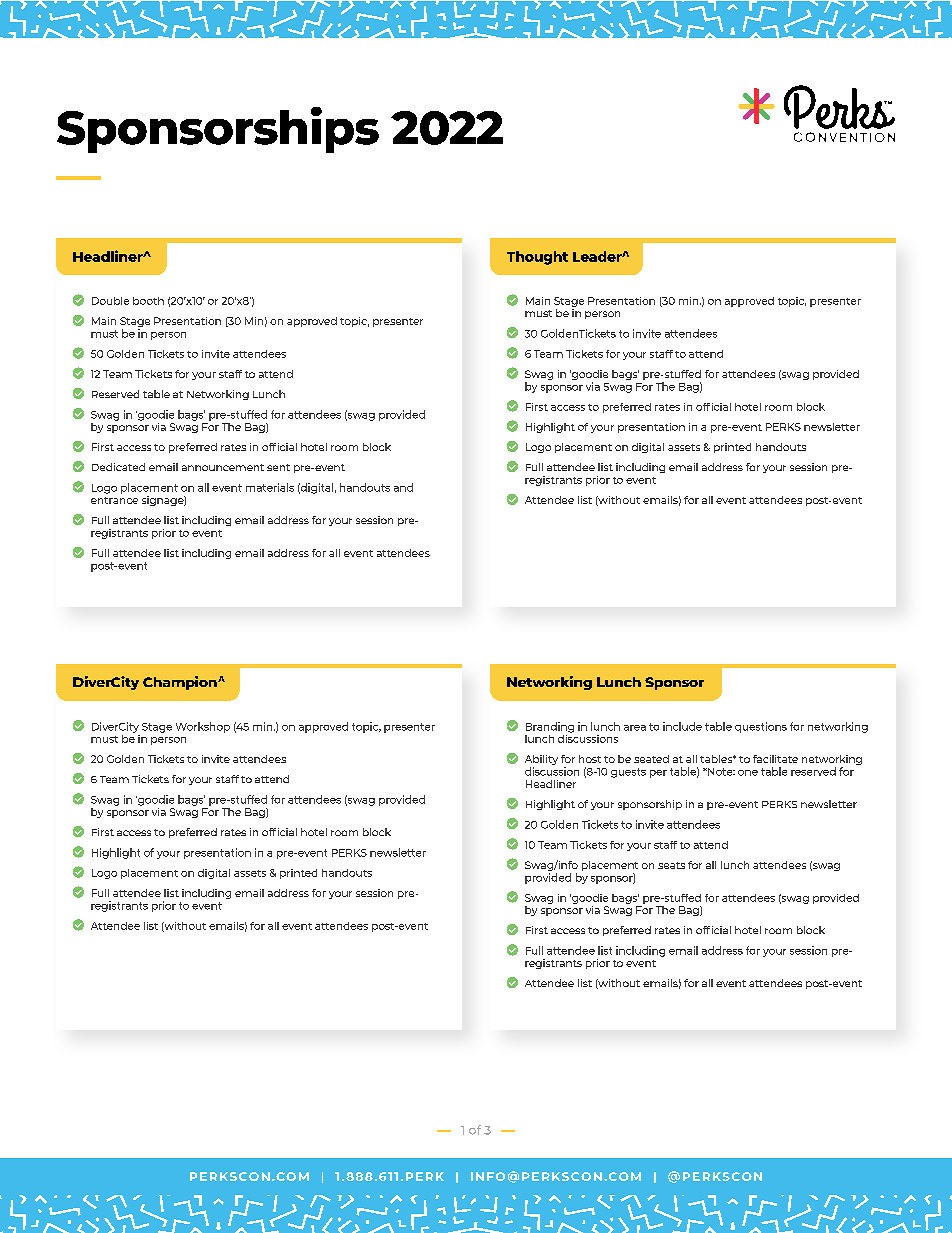 The width and height of the document is (952, 1233). Describe the element at coordinates (148, 301) in the document. I see `booth` at that location.
